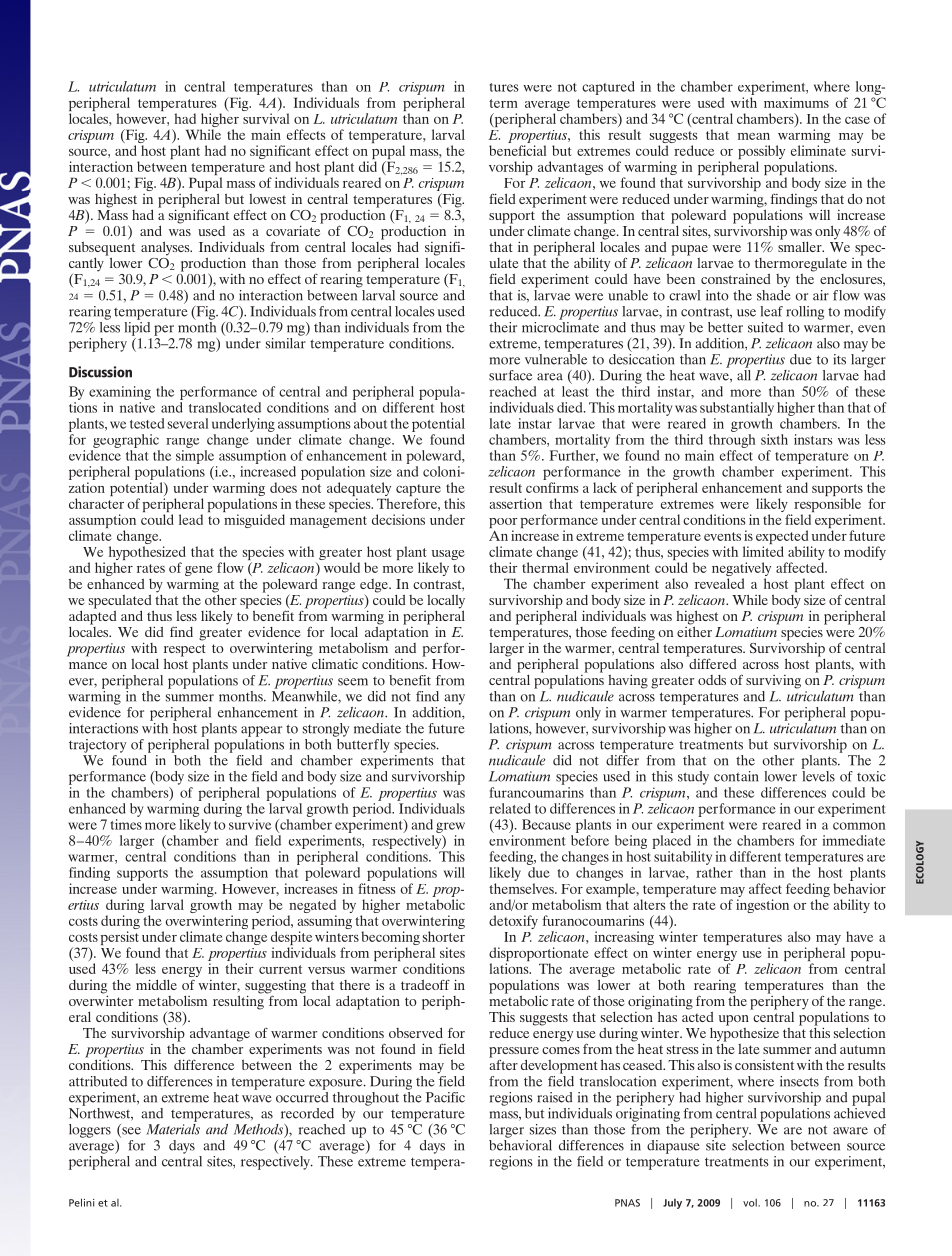 The height and width of the screenshot is (1256, 952). What do you see at coordinates (774, 439) in the screenshot?
I see `sixth` at bounding box center [774, 439].
